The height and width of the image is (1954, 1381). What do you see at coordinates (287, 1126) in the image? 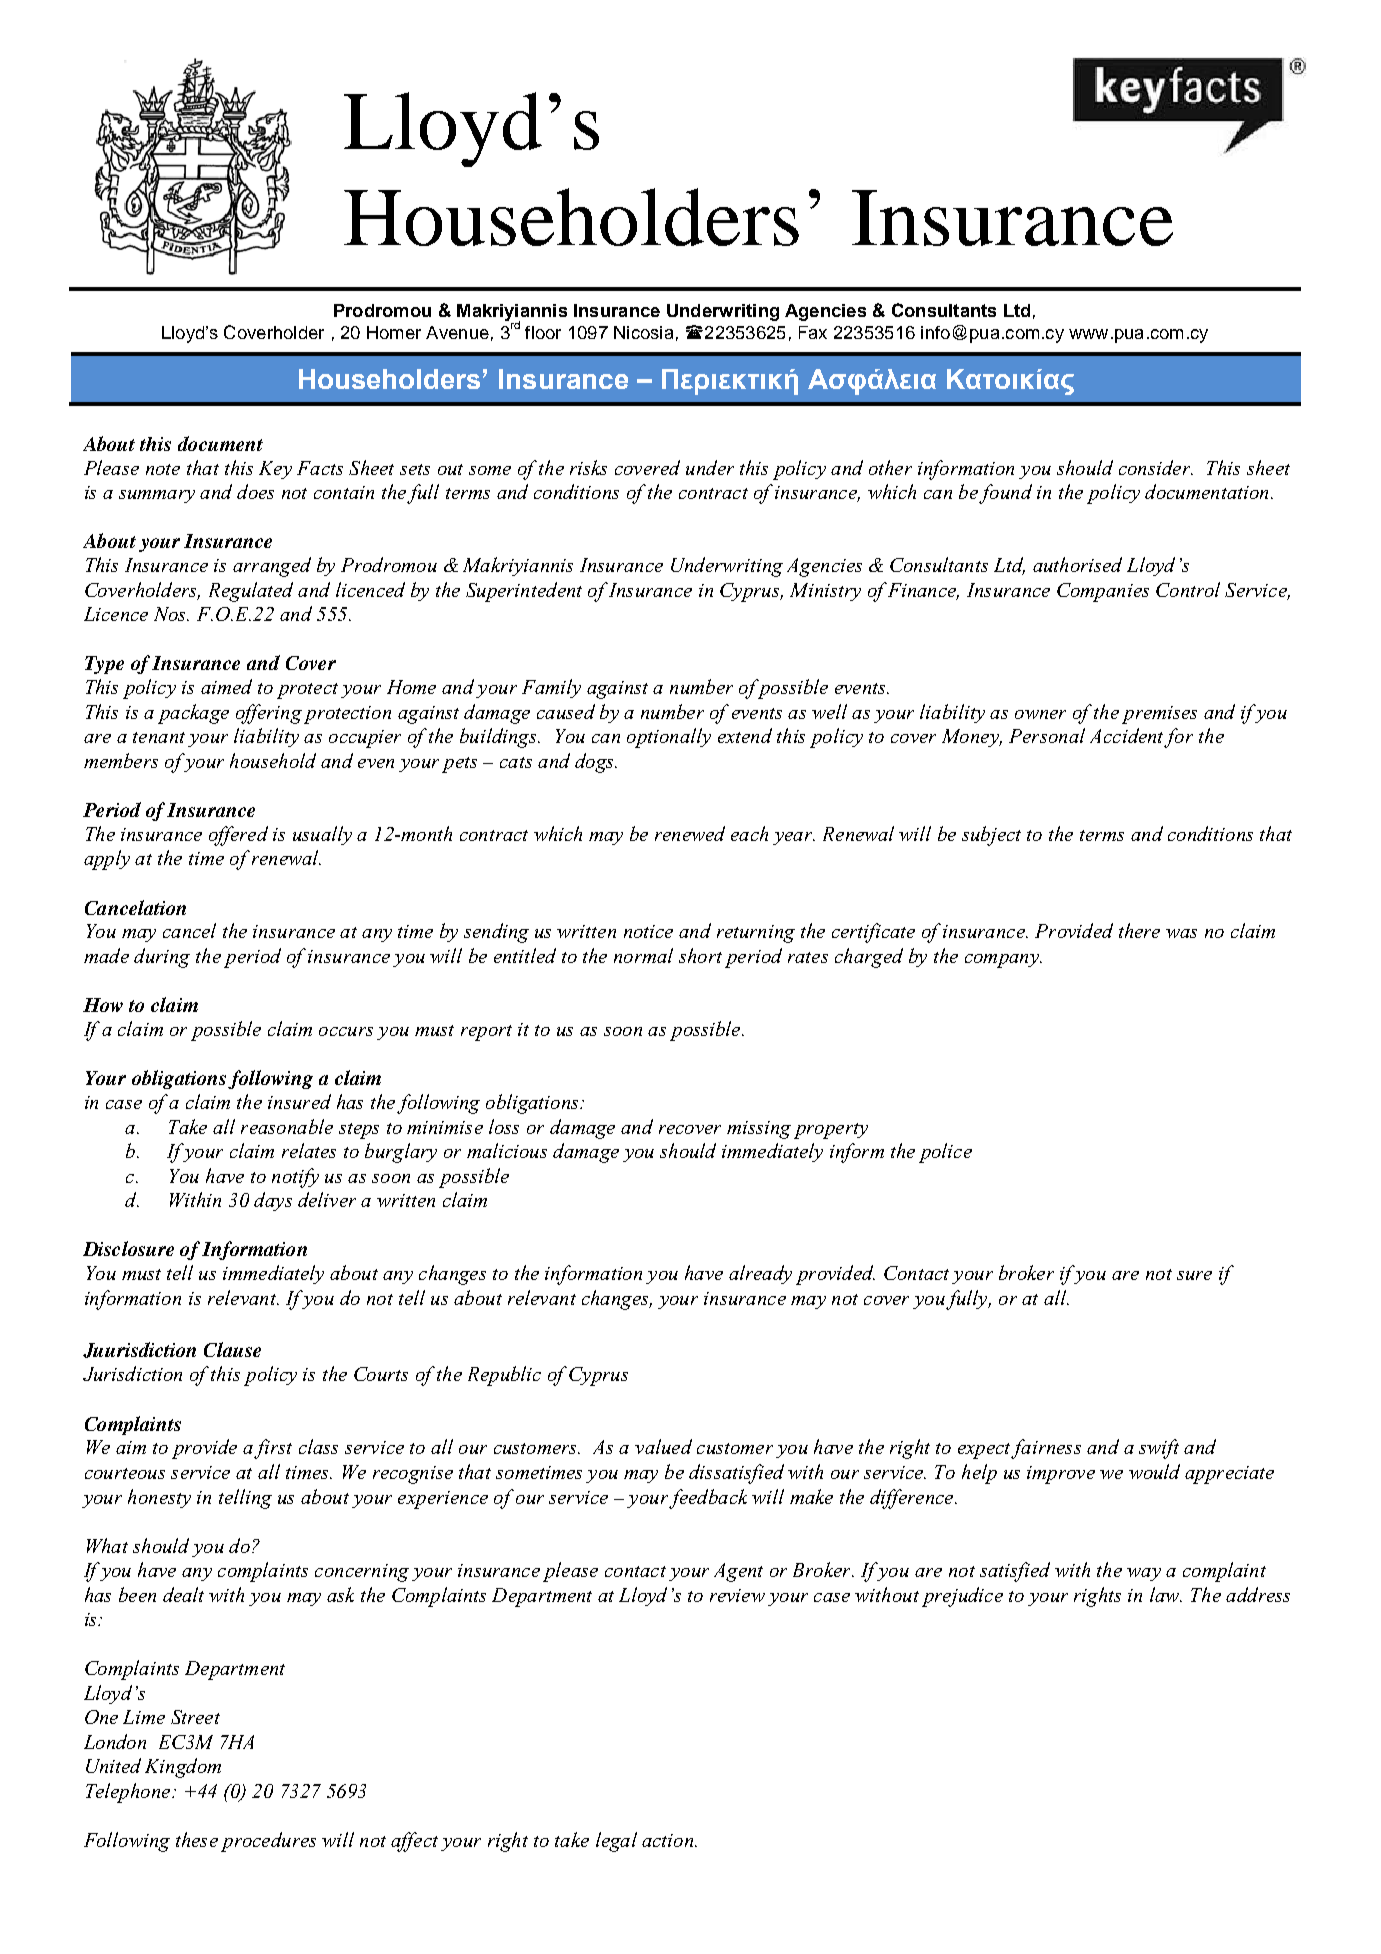
I see `reasonable` at bounding box center [287, 1126].
